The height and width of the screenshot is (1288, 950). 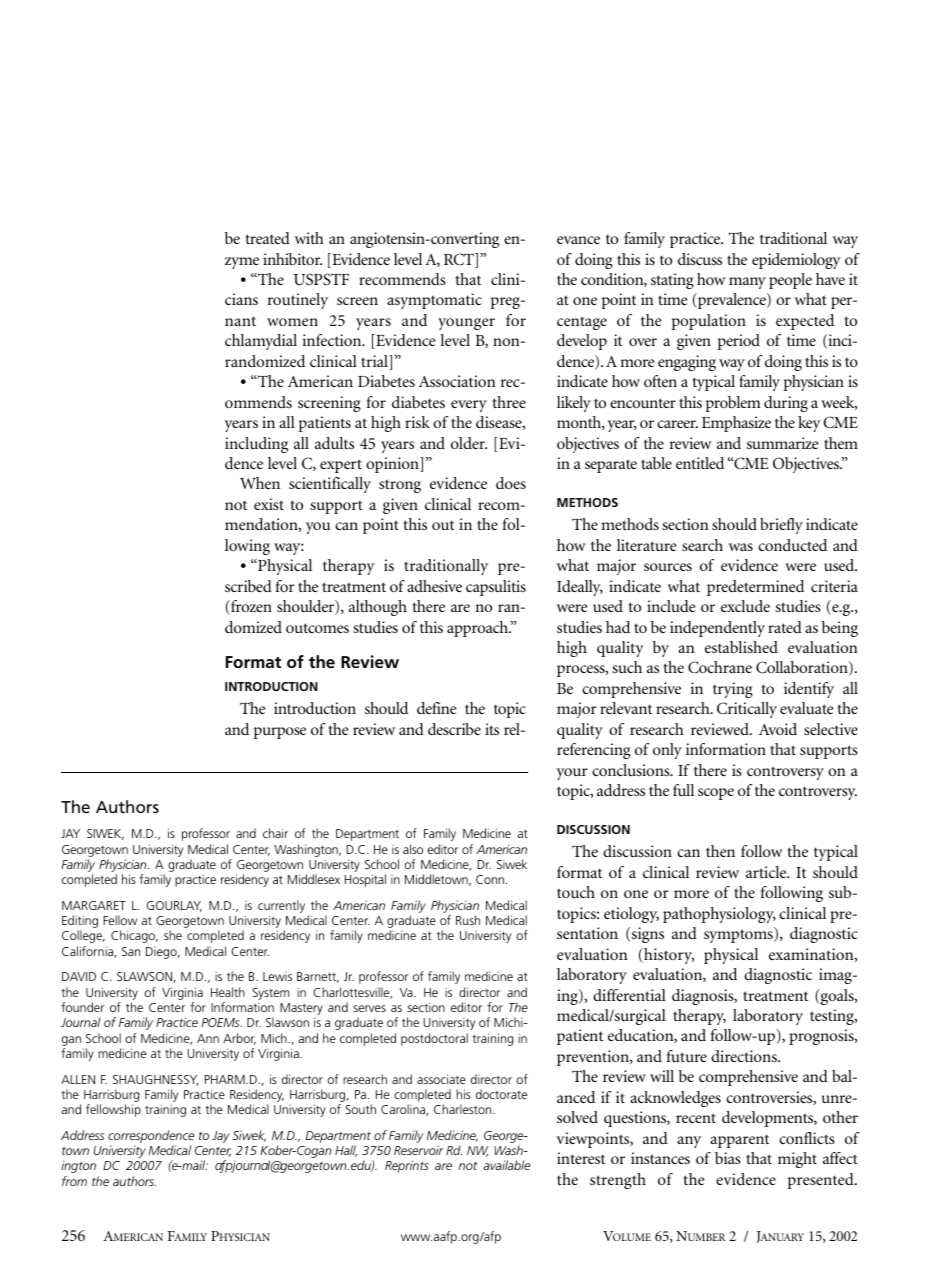 I want to click on Rush, so click(x=468, y=920).
